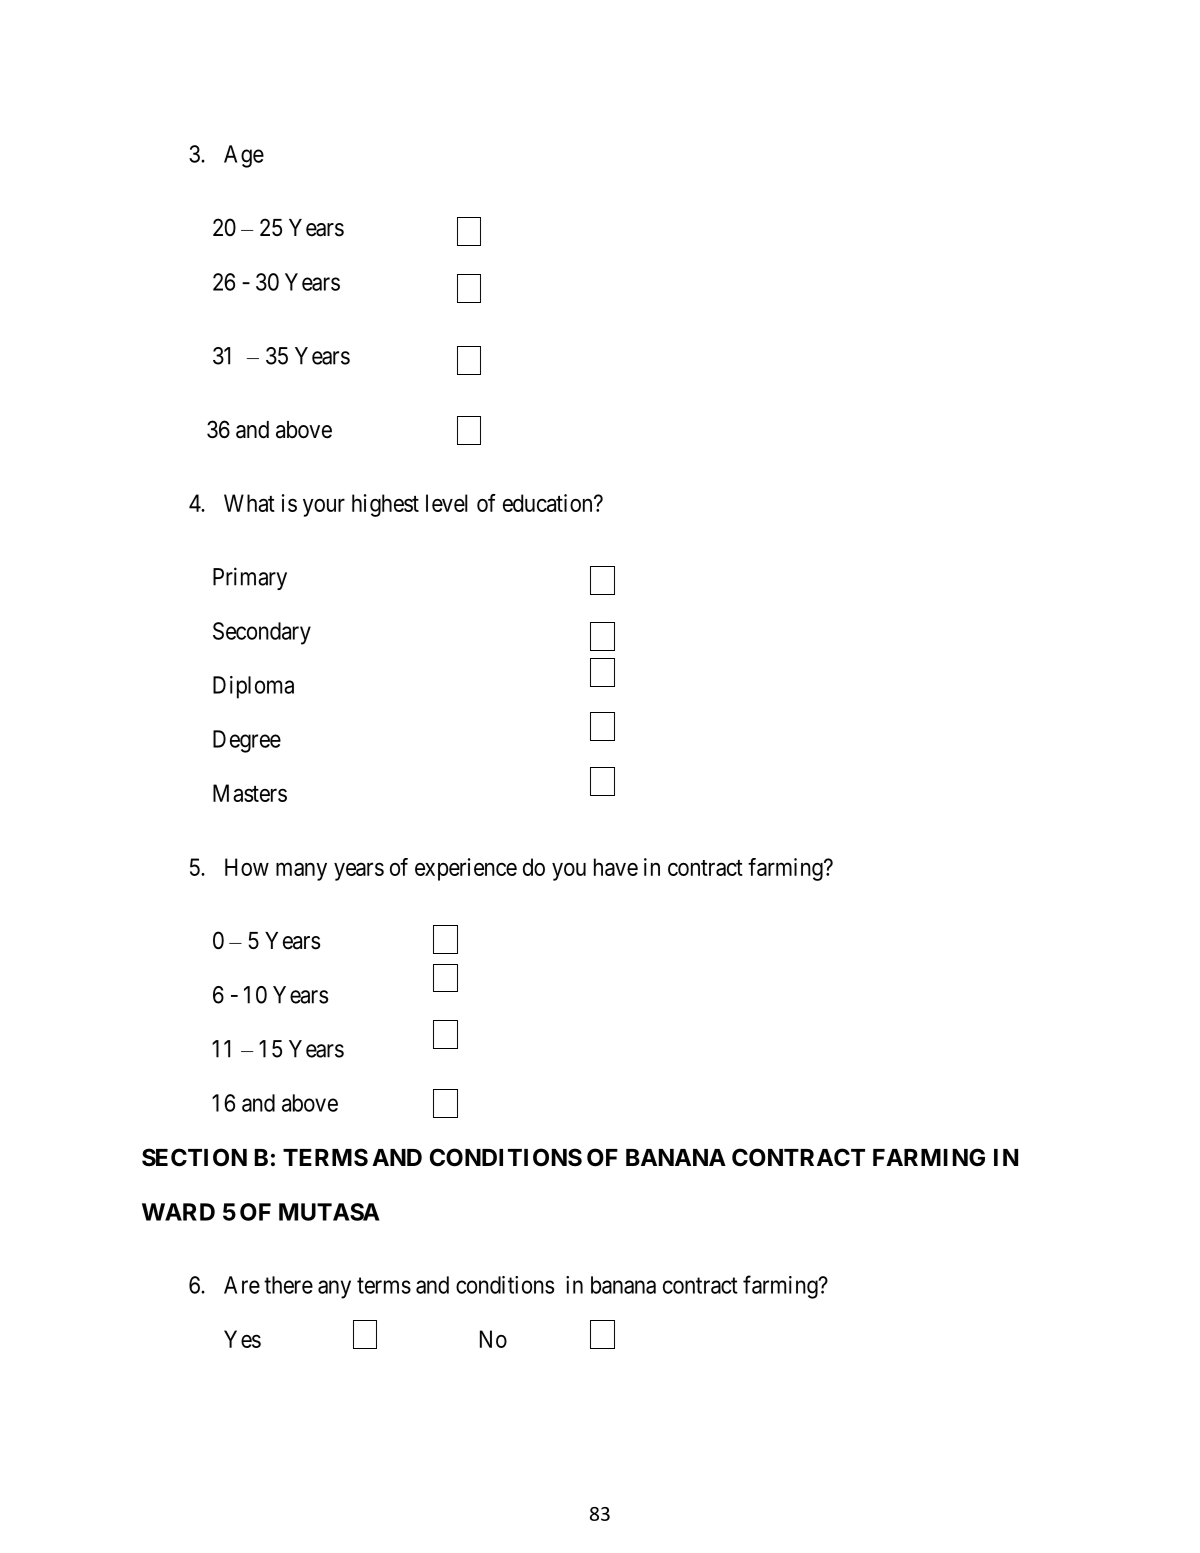 Image resolution: width=1200 pixels, height=1553 pixels. Describe the element at coordinates (466, 869) in the screenshot. I see `experience` at that location.
